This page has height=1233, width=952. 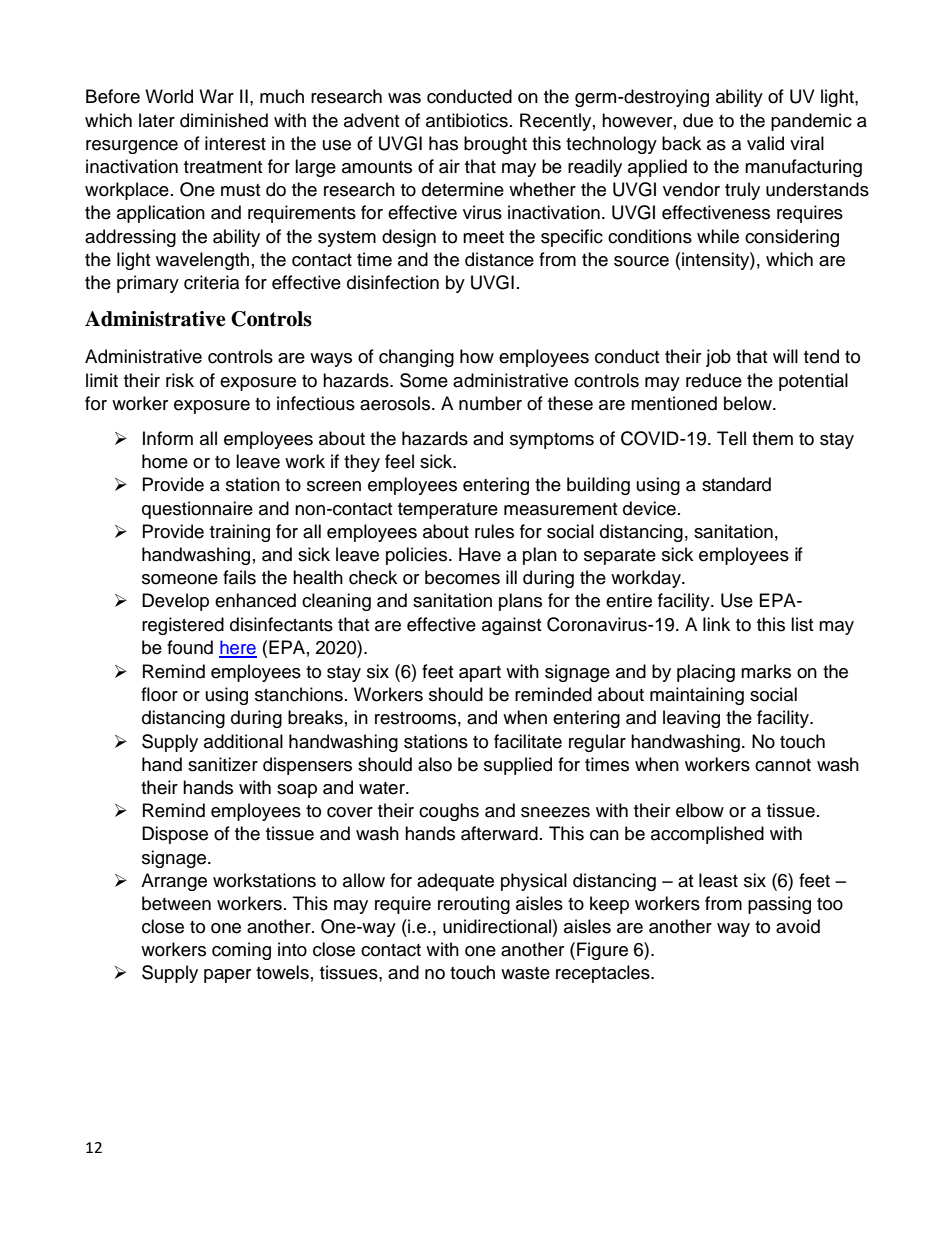 What do you see at coordinates (765, 143) in the page?
I see `valid` at bounding box center [765, 143].
